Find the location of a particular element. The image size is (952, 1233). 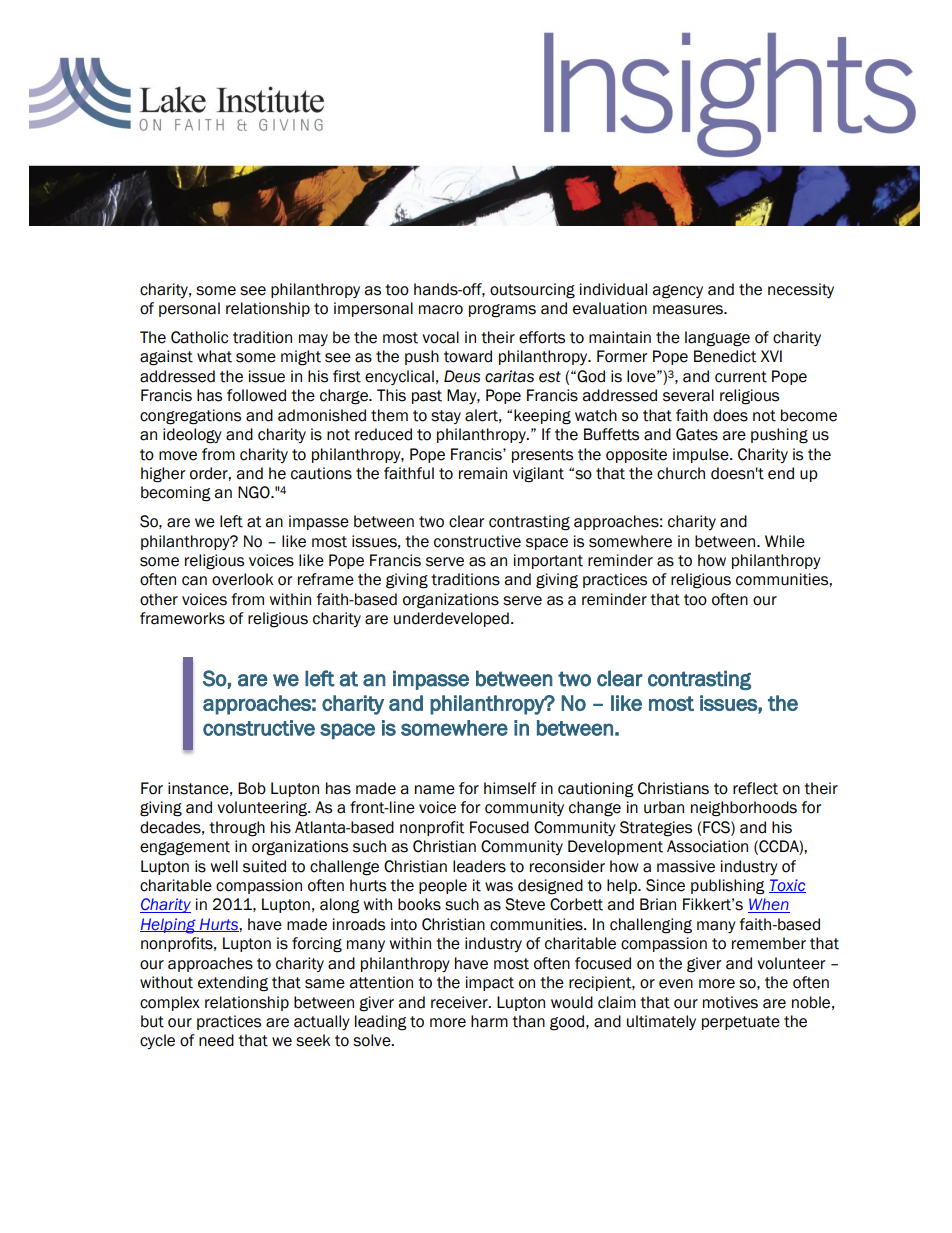

important is located at coordinates (548, 561).
